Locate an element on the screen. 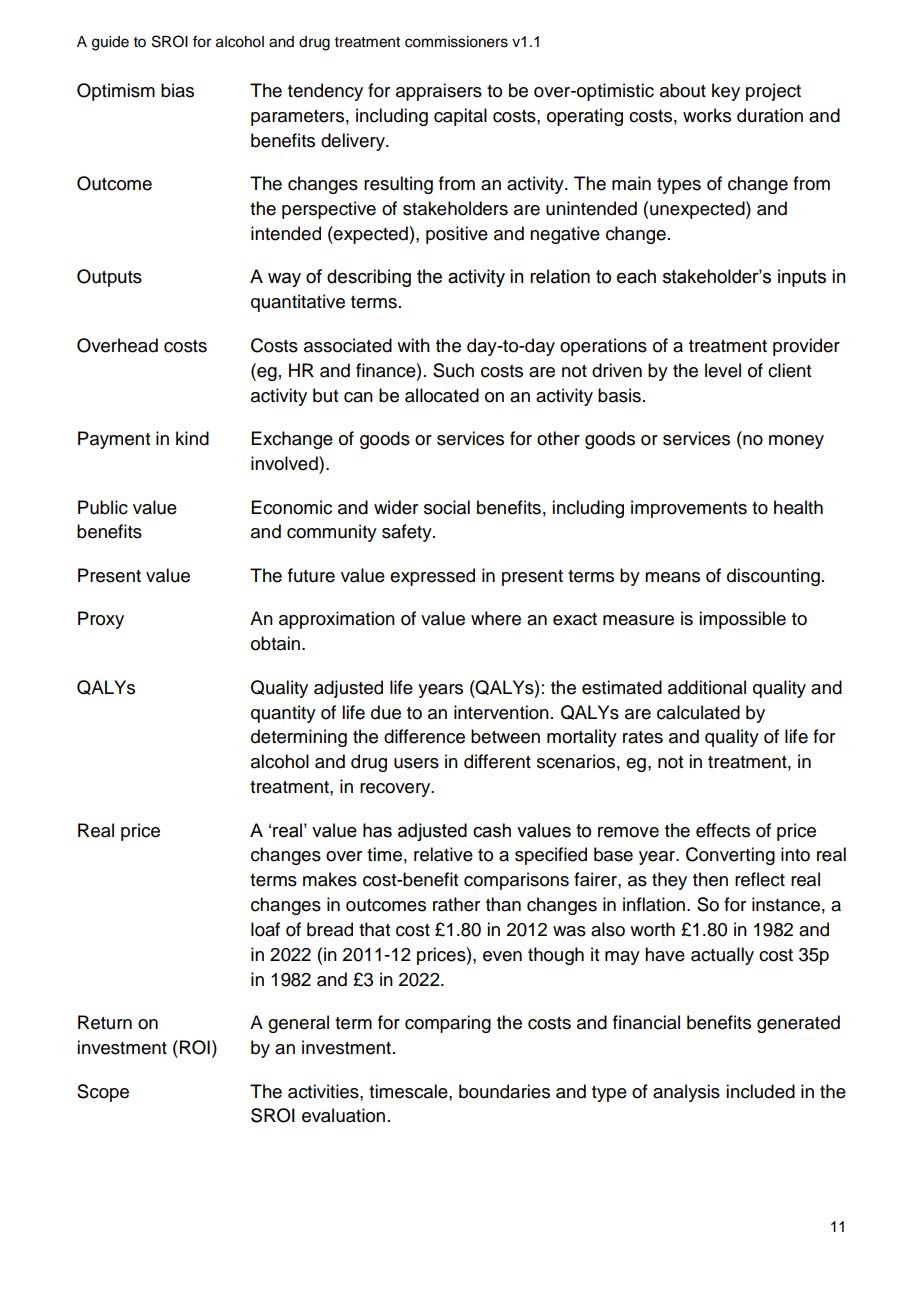  Outputs is located at coordinates (109, 278).
